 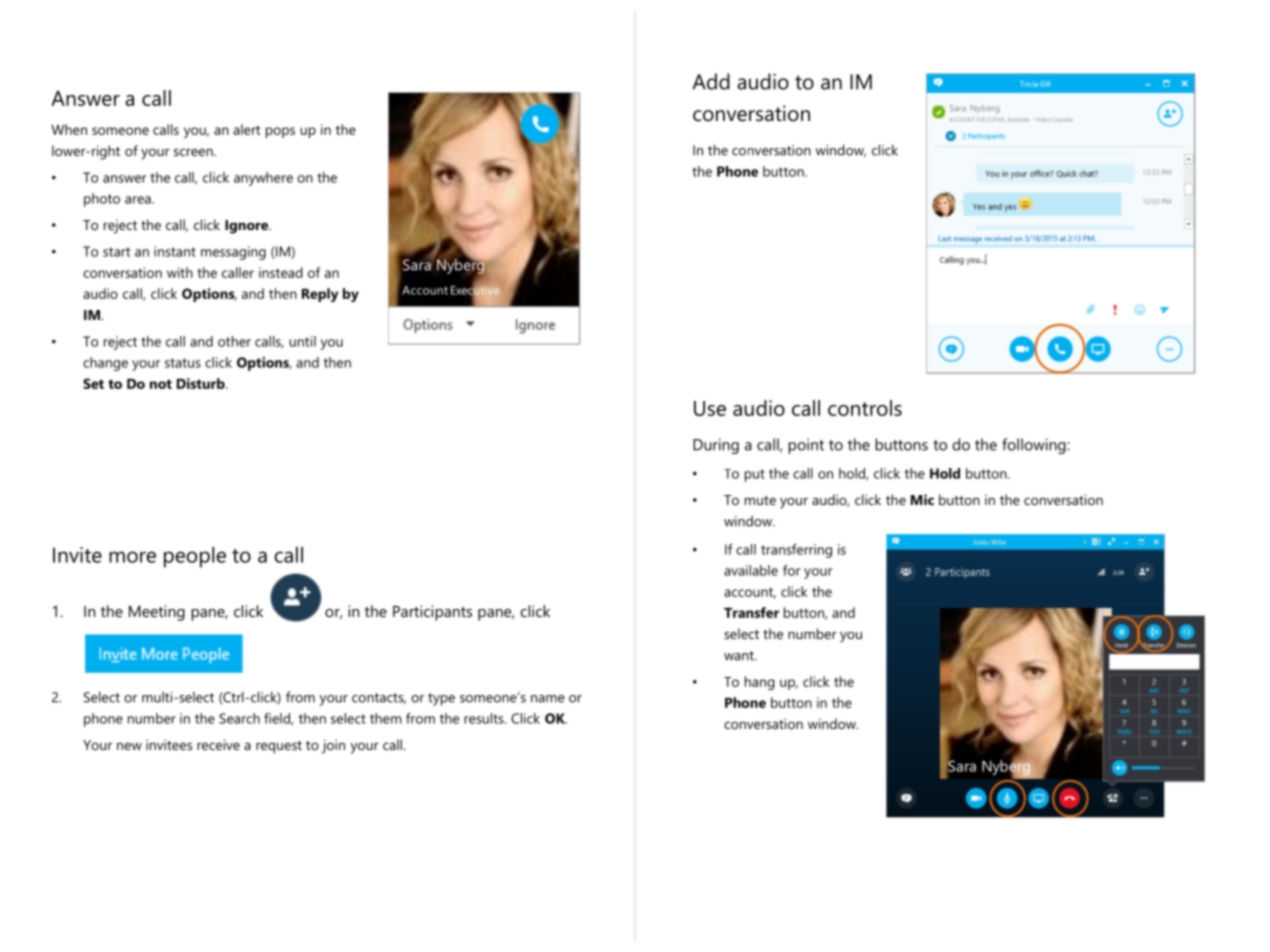 What do you see at coordinates (195, 557) in the page?
I see `people` at bounding box center [195, 557].
